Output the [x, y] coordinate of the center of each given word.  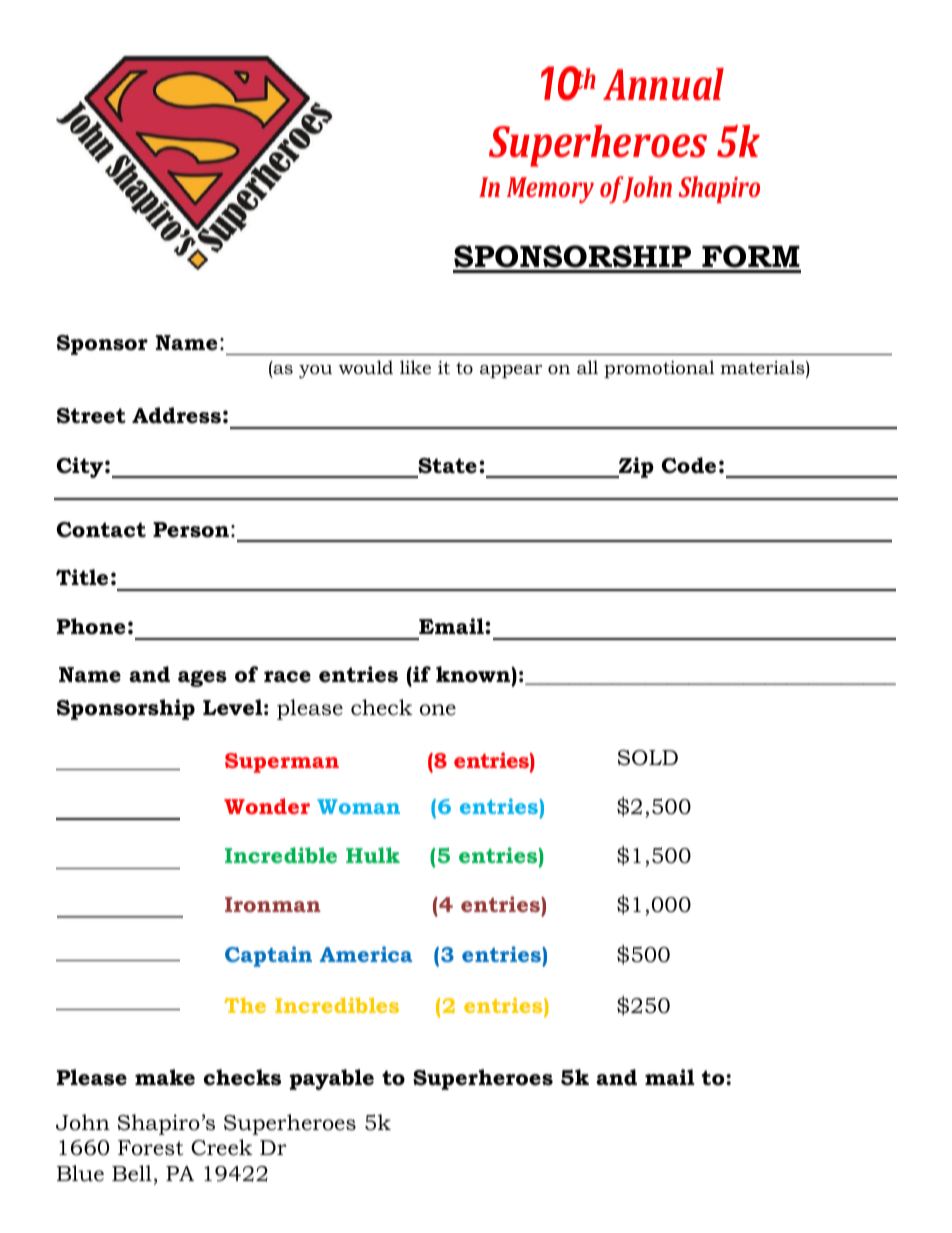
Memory [550, 190]
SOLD [648, 758]
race [287, 677]
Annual [663, 84]
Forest [150, 1148]
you [315, 371]
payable [331, 1079]
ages [202, 678]
